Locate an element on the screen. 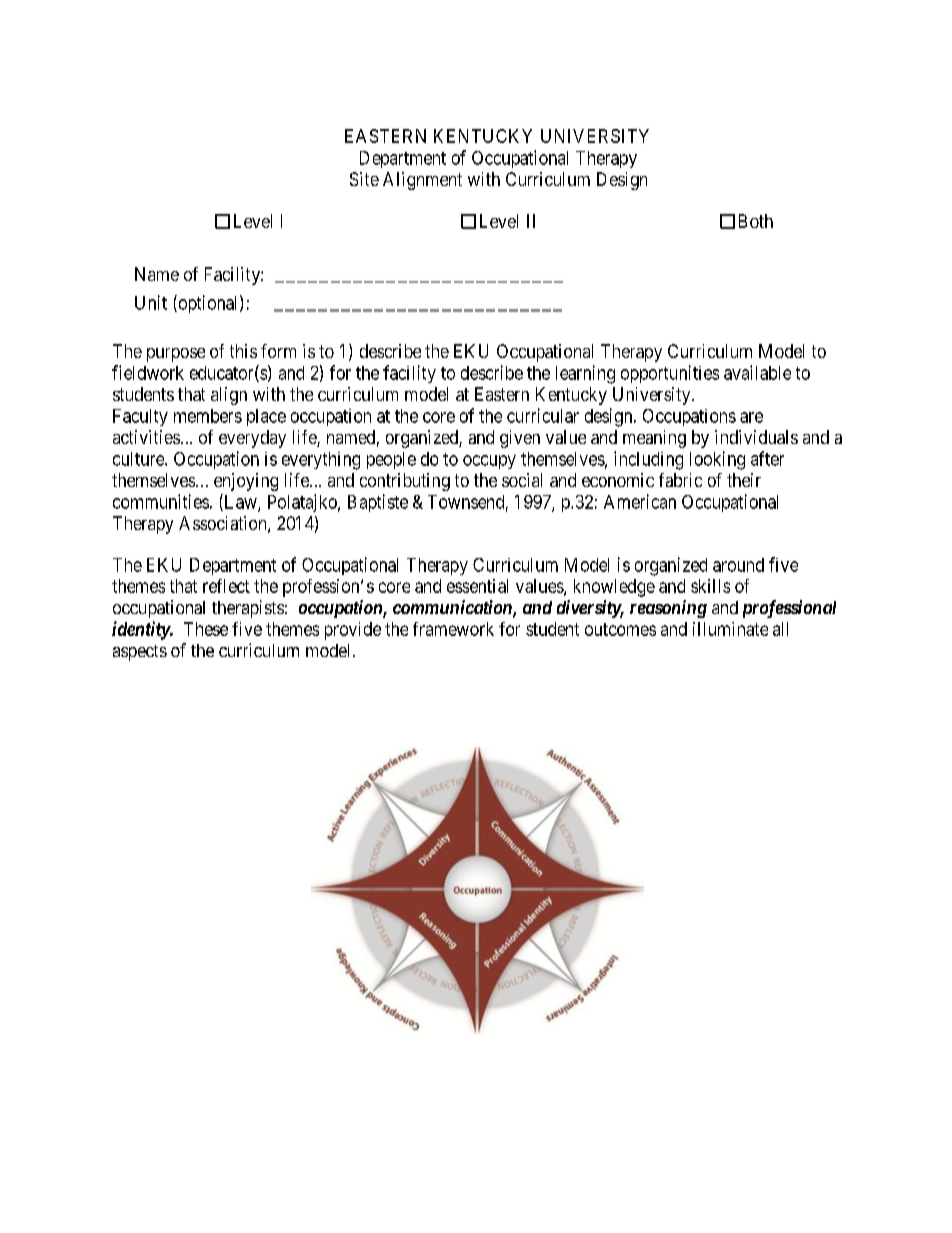  fabric is located at coordinates (680, 480).
